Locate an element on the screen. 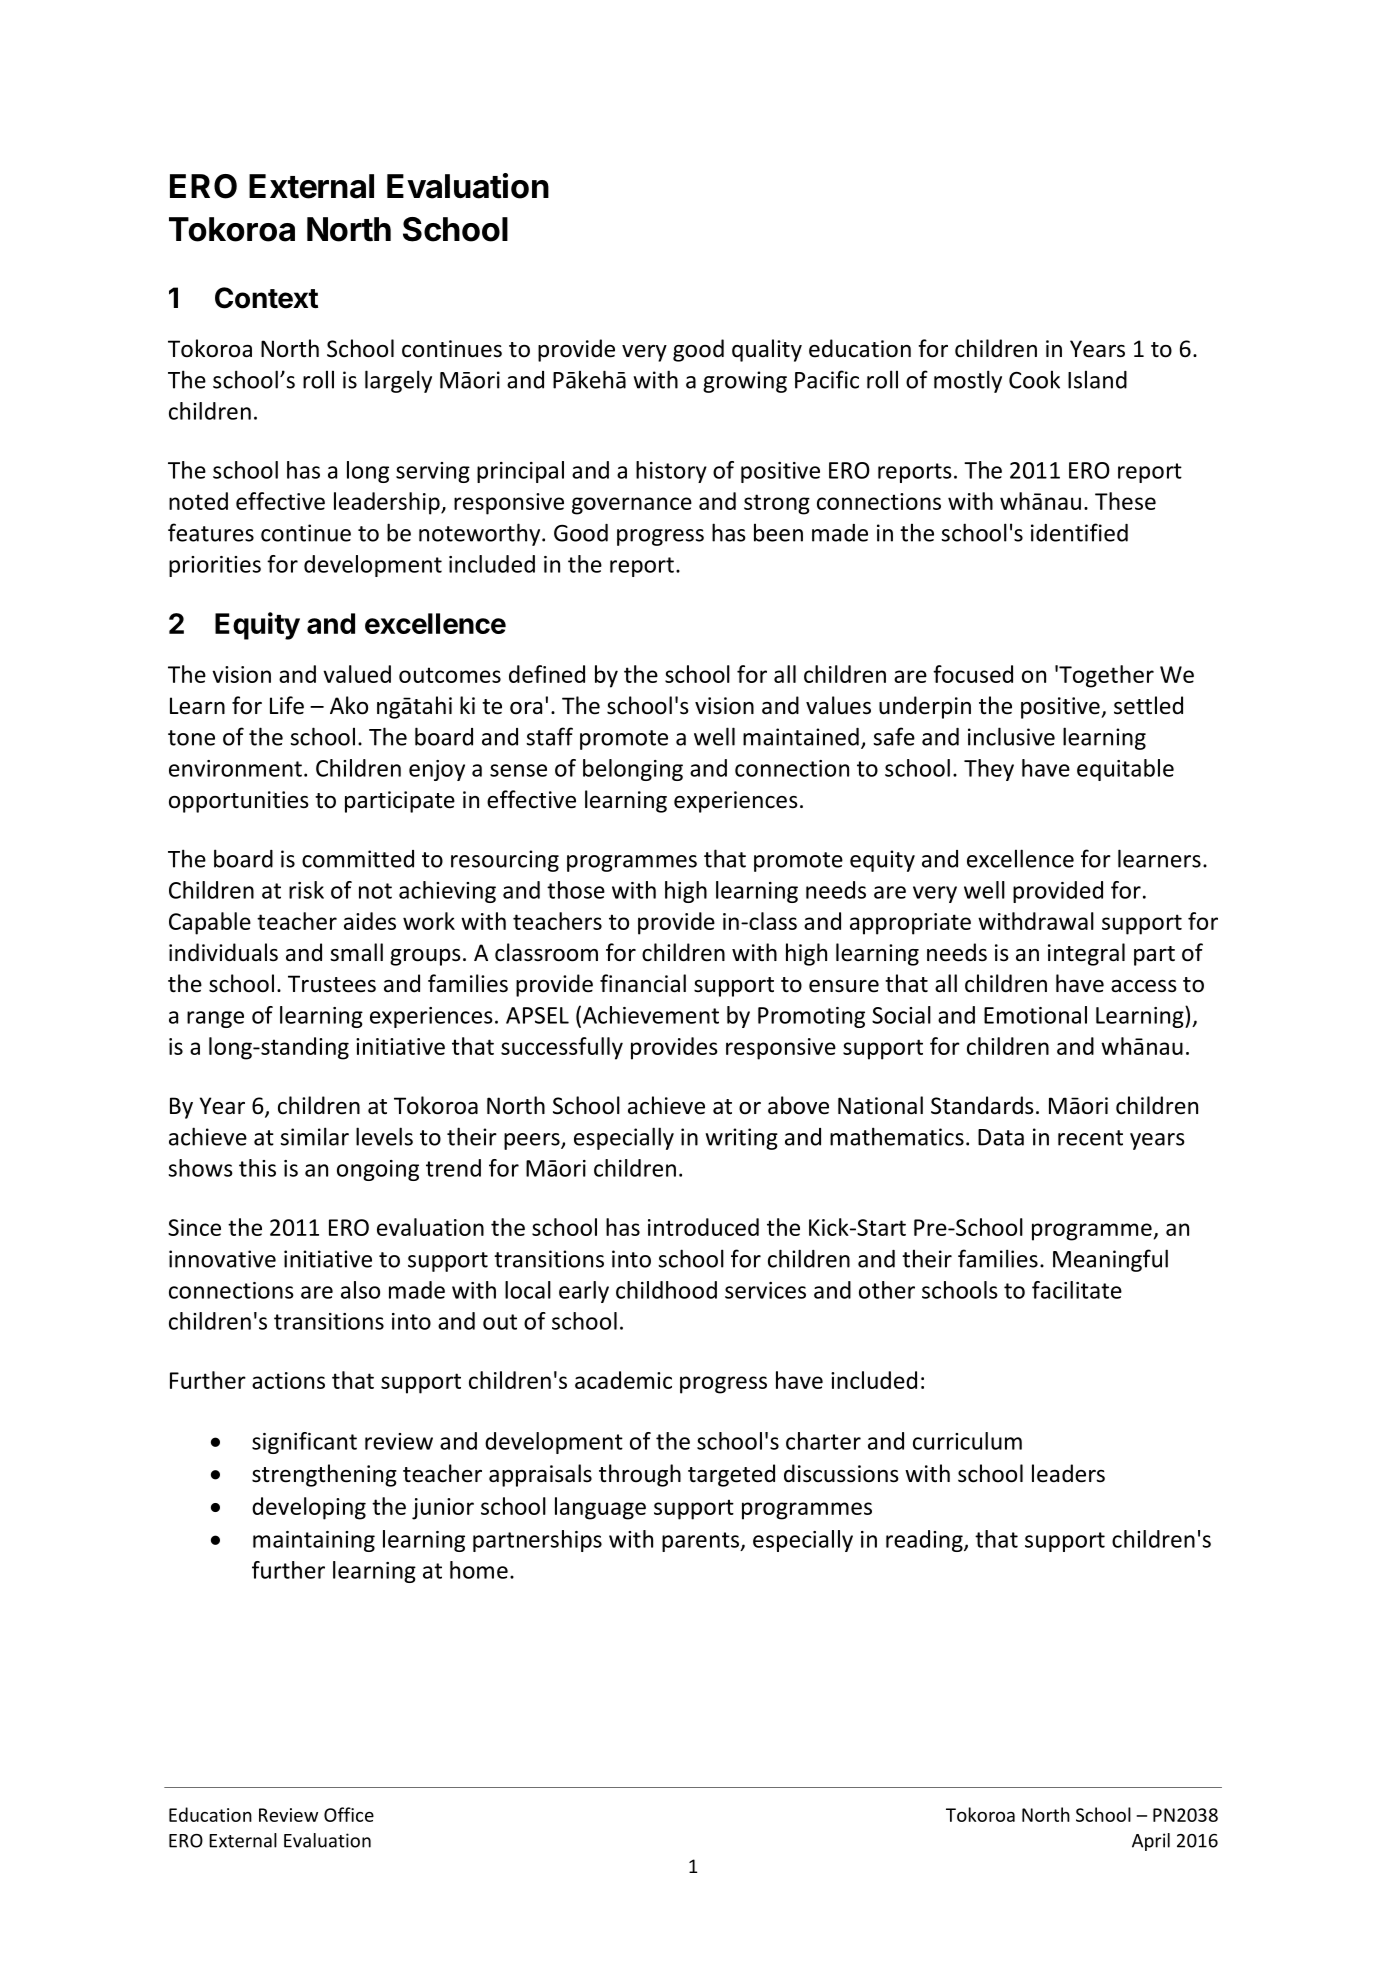 The height and width of the screenshot is (1961, 1386). Context is located at coordinates (266, 298).
